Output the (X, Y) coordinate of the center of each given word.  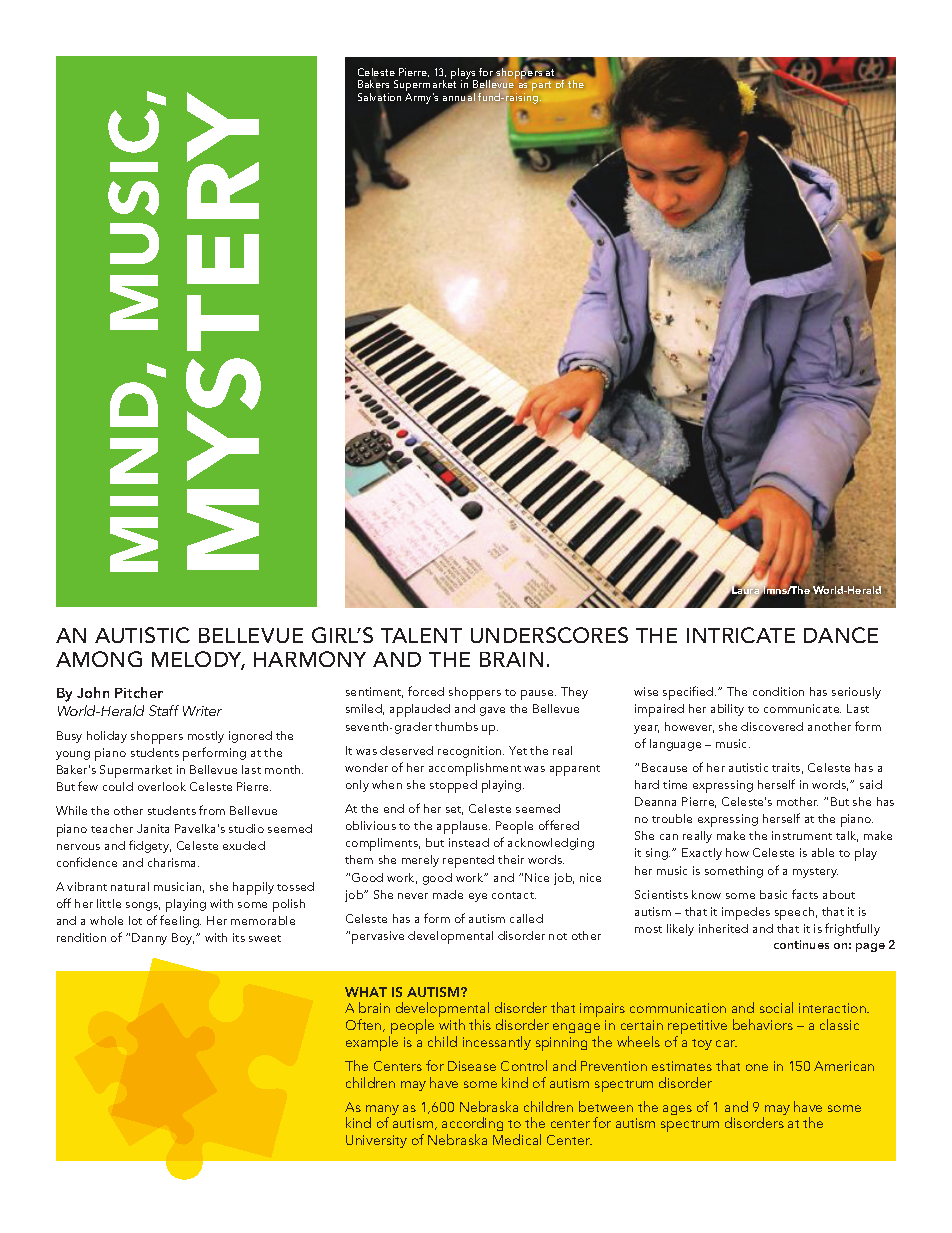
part (541, 86)
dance (841, 635)
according (472, 1126)
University (376, 1141)
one (757, 1067)
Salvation (379, 97)
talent (421, 635)
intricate (741, 635)
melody (198, 660)
